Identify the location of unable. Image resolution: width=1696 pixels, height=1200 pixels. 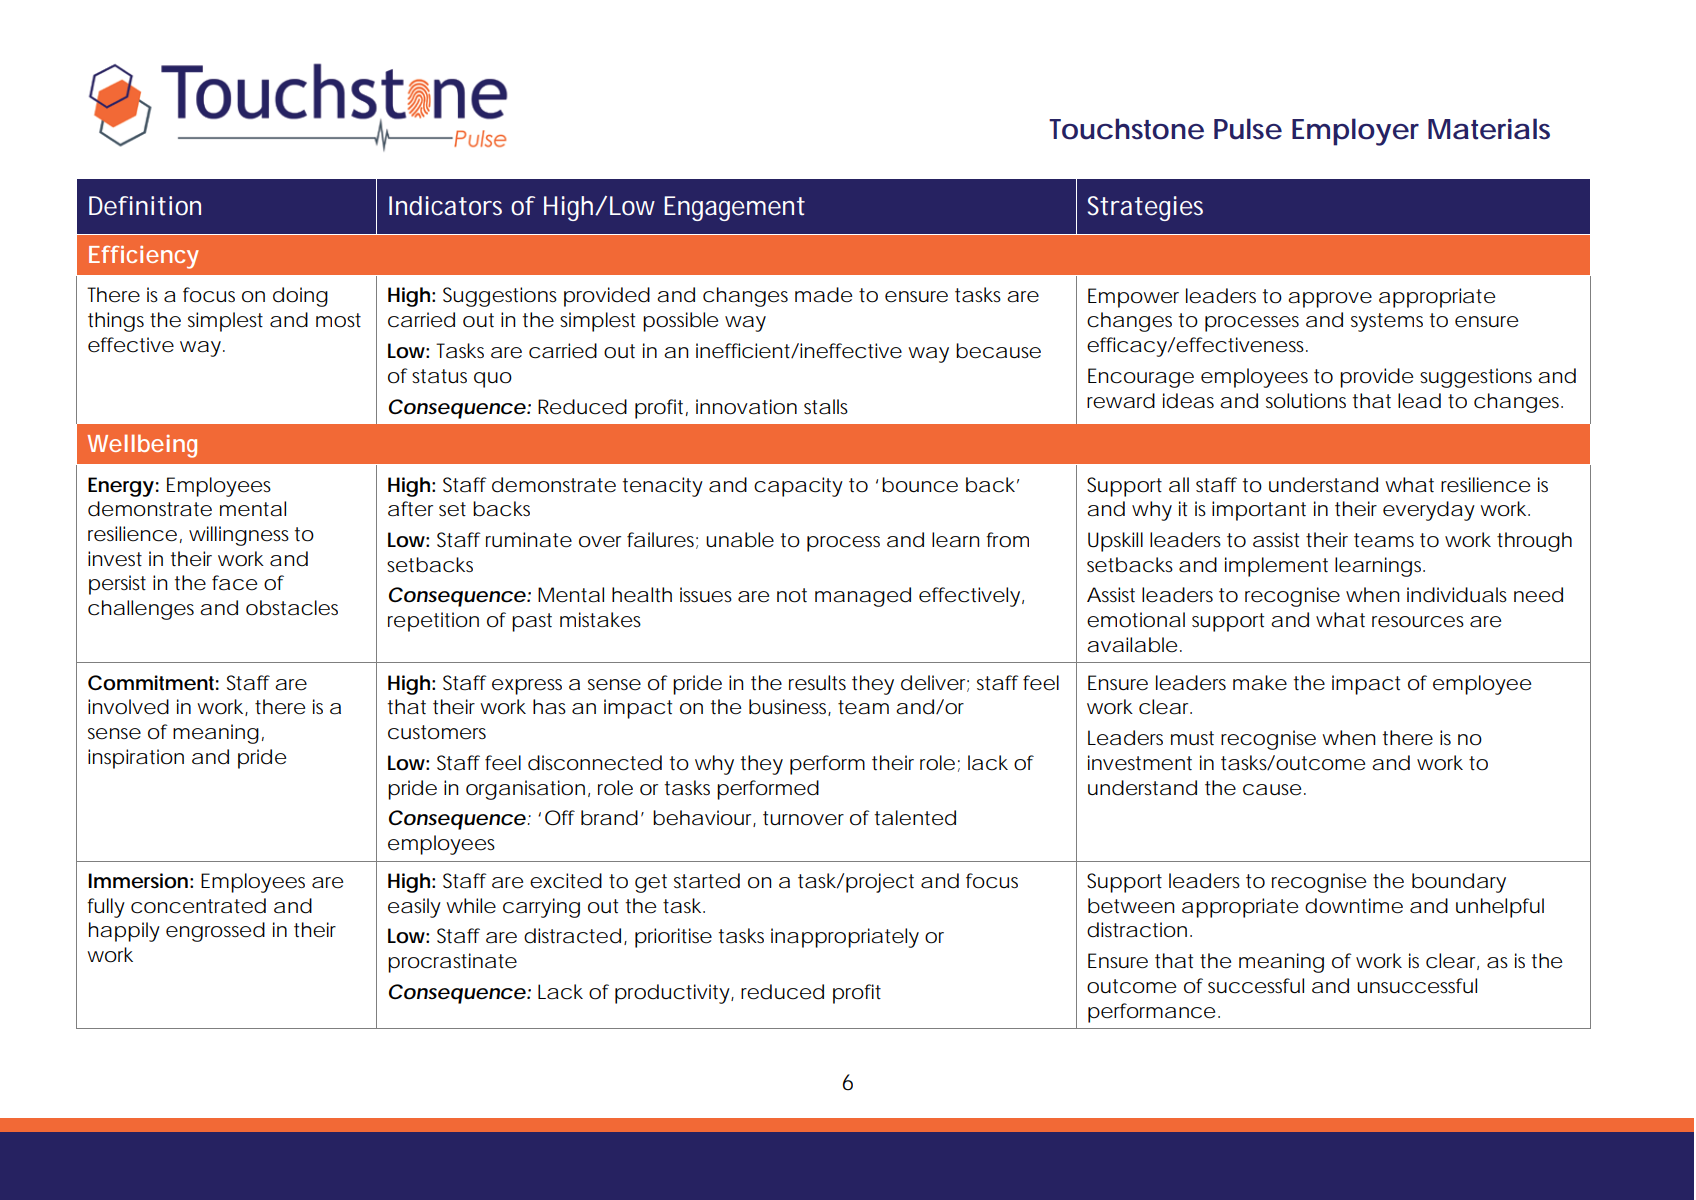
(740, 540).
